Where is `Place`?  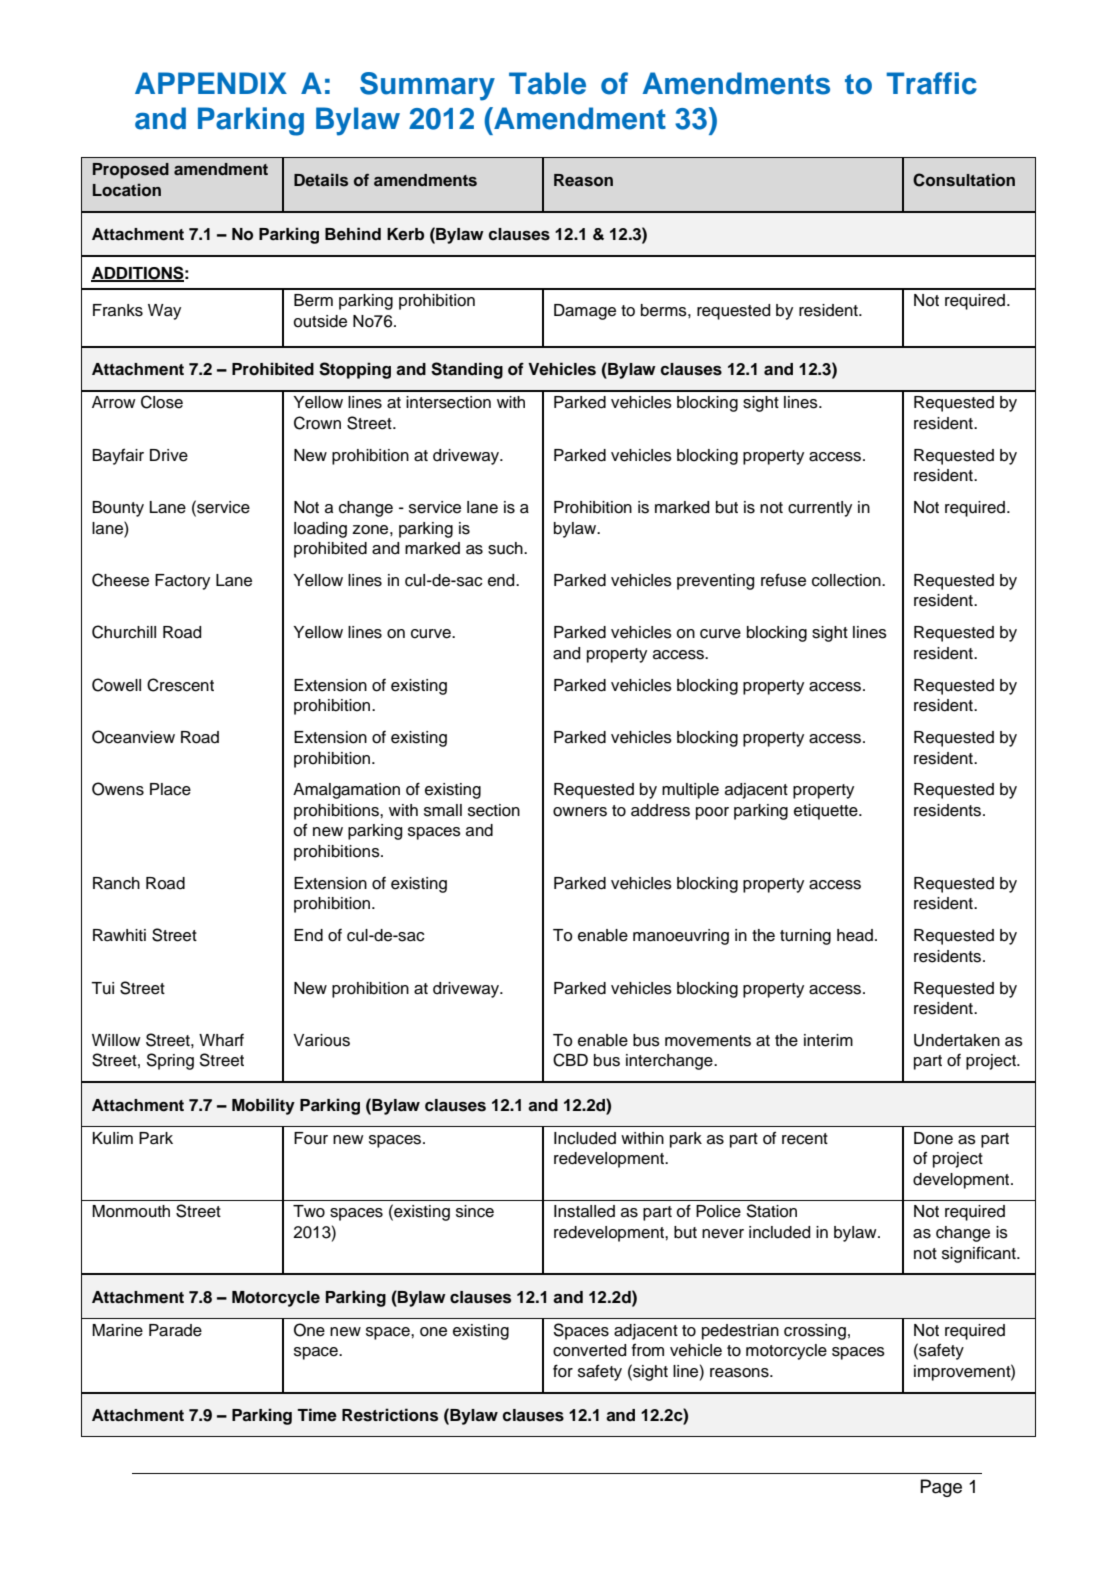
Place is located at coordinates (170, 789).
